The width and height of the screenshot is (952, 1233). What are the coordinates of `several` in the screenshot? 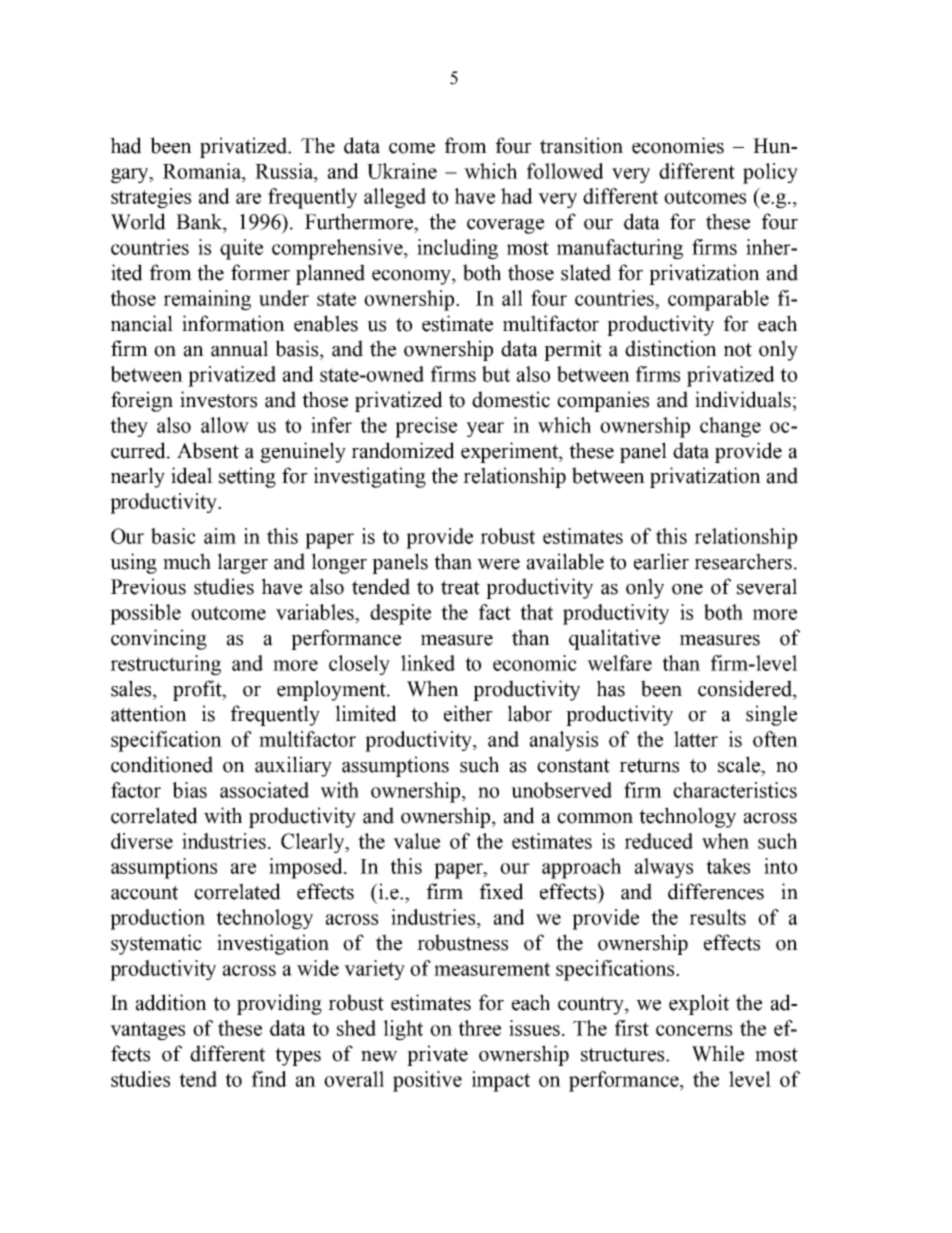 It's located at (767, 586).
